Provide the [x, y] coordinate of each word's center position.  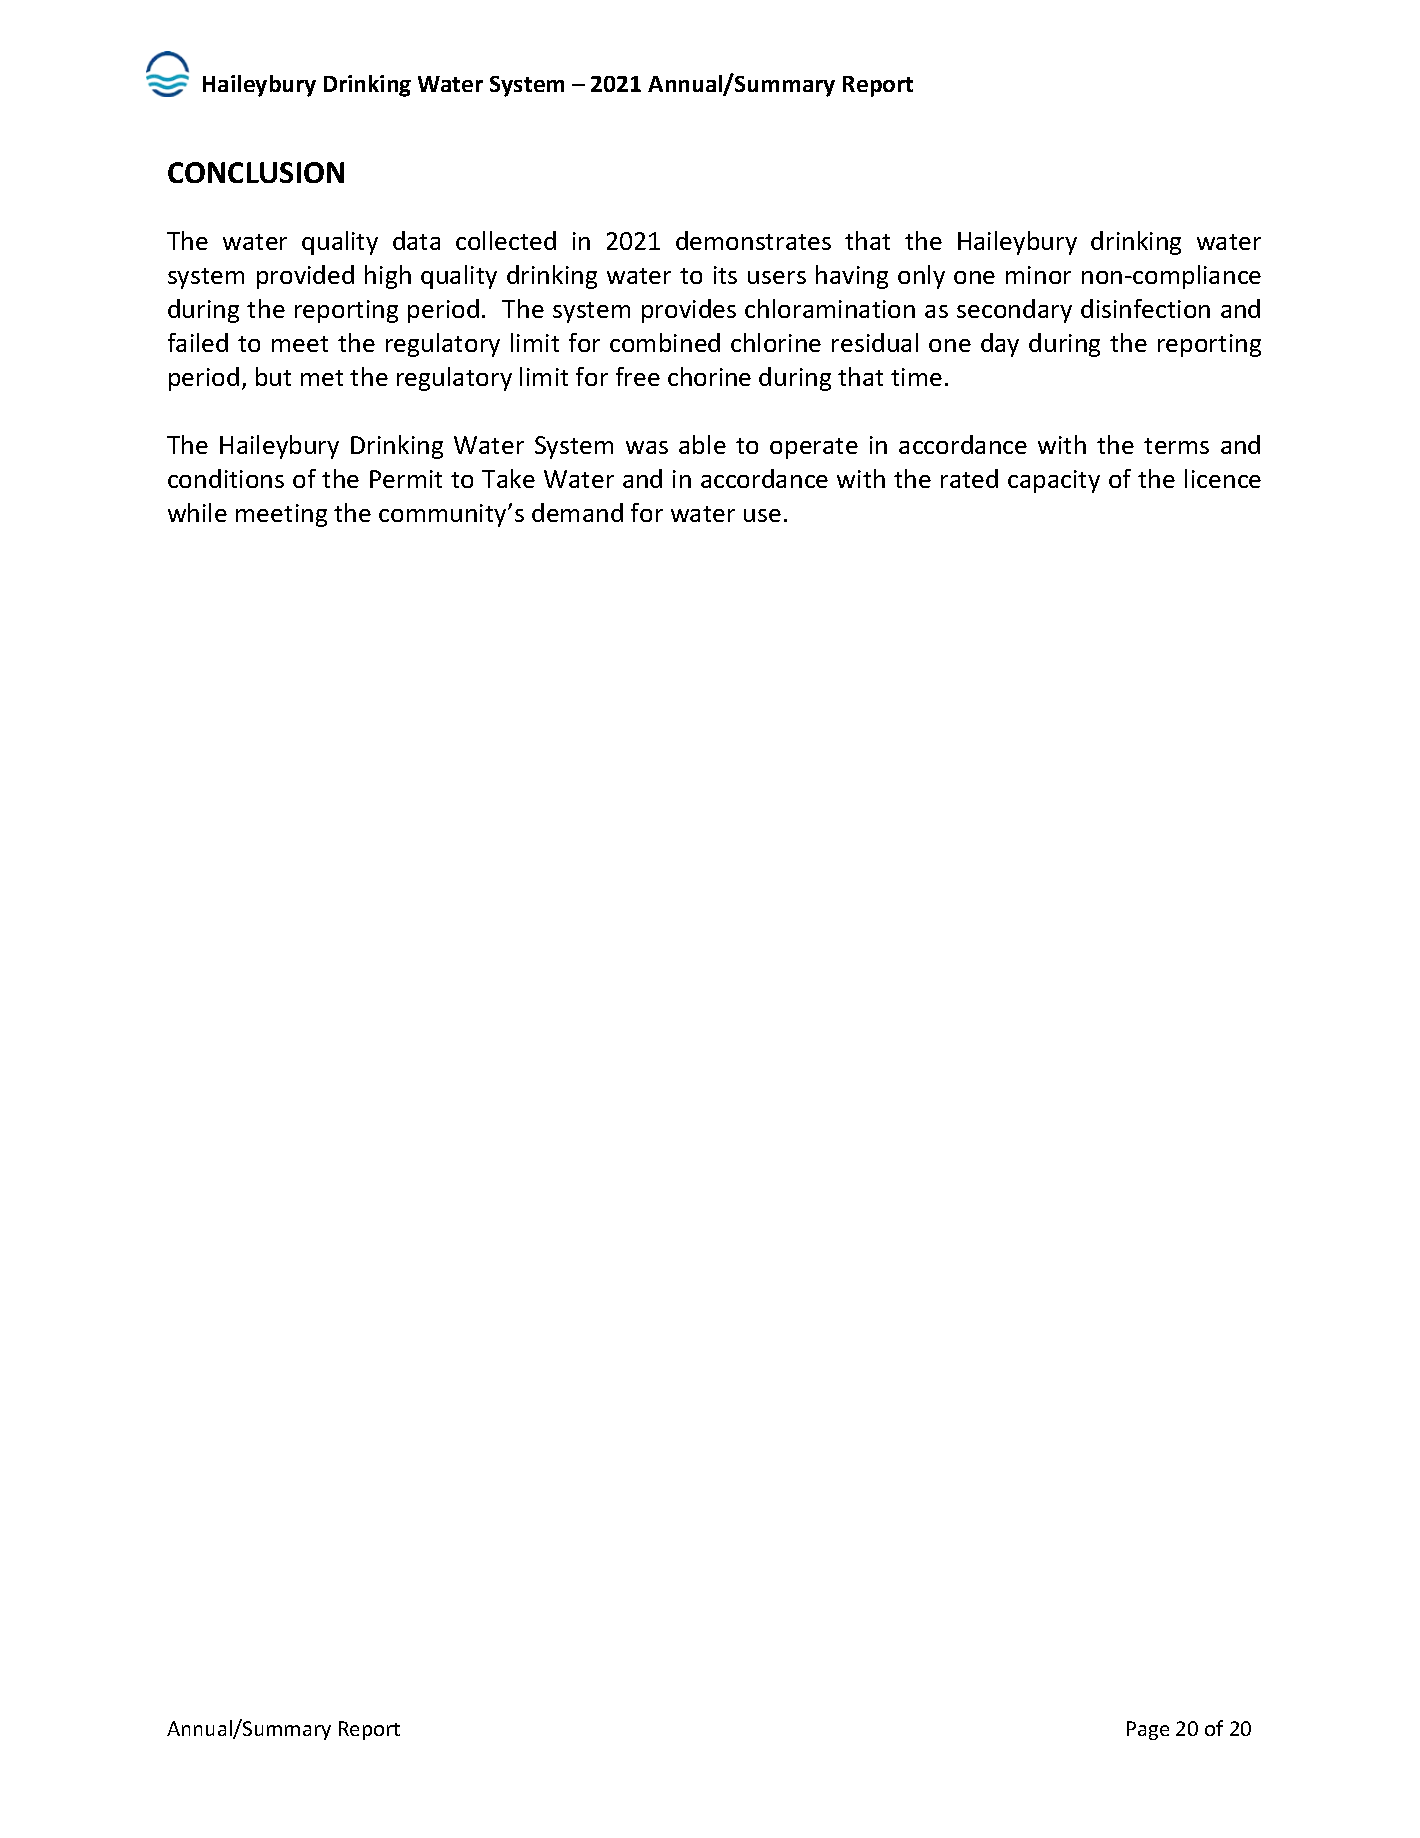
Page [1148, 1730]
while [197, 512]
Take [508, 478]
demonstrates [753, 240]
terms [1176, 446]
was [647, 447]
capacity [1054, 481]
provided [305, 277]
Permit [406, 479]
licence [1223, 478]
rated [969, 478]
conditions [226, 478]
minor [1038, 275]
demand [577, 512]
